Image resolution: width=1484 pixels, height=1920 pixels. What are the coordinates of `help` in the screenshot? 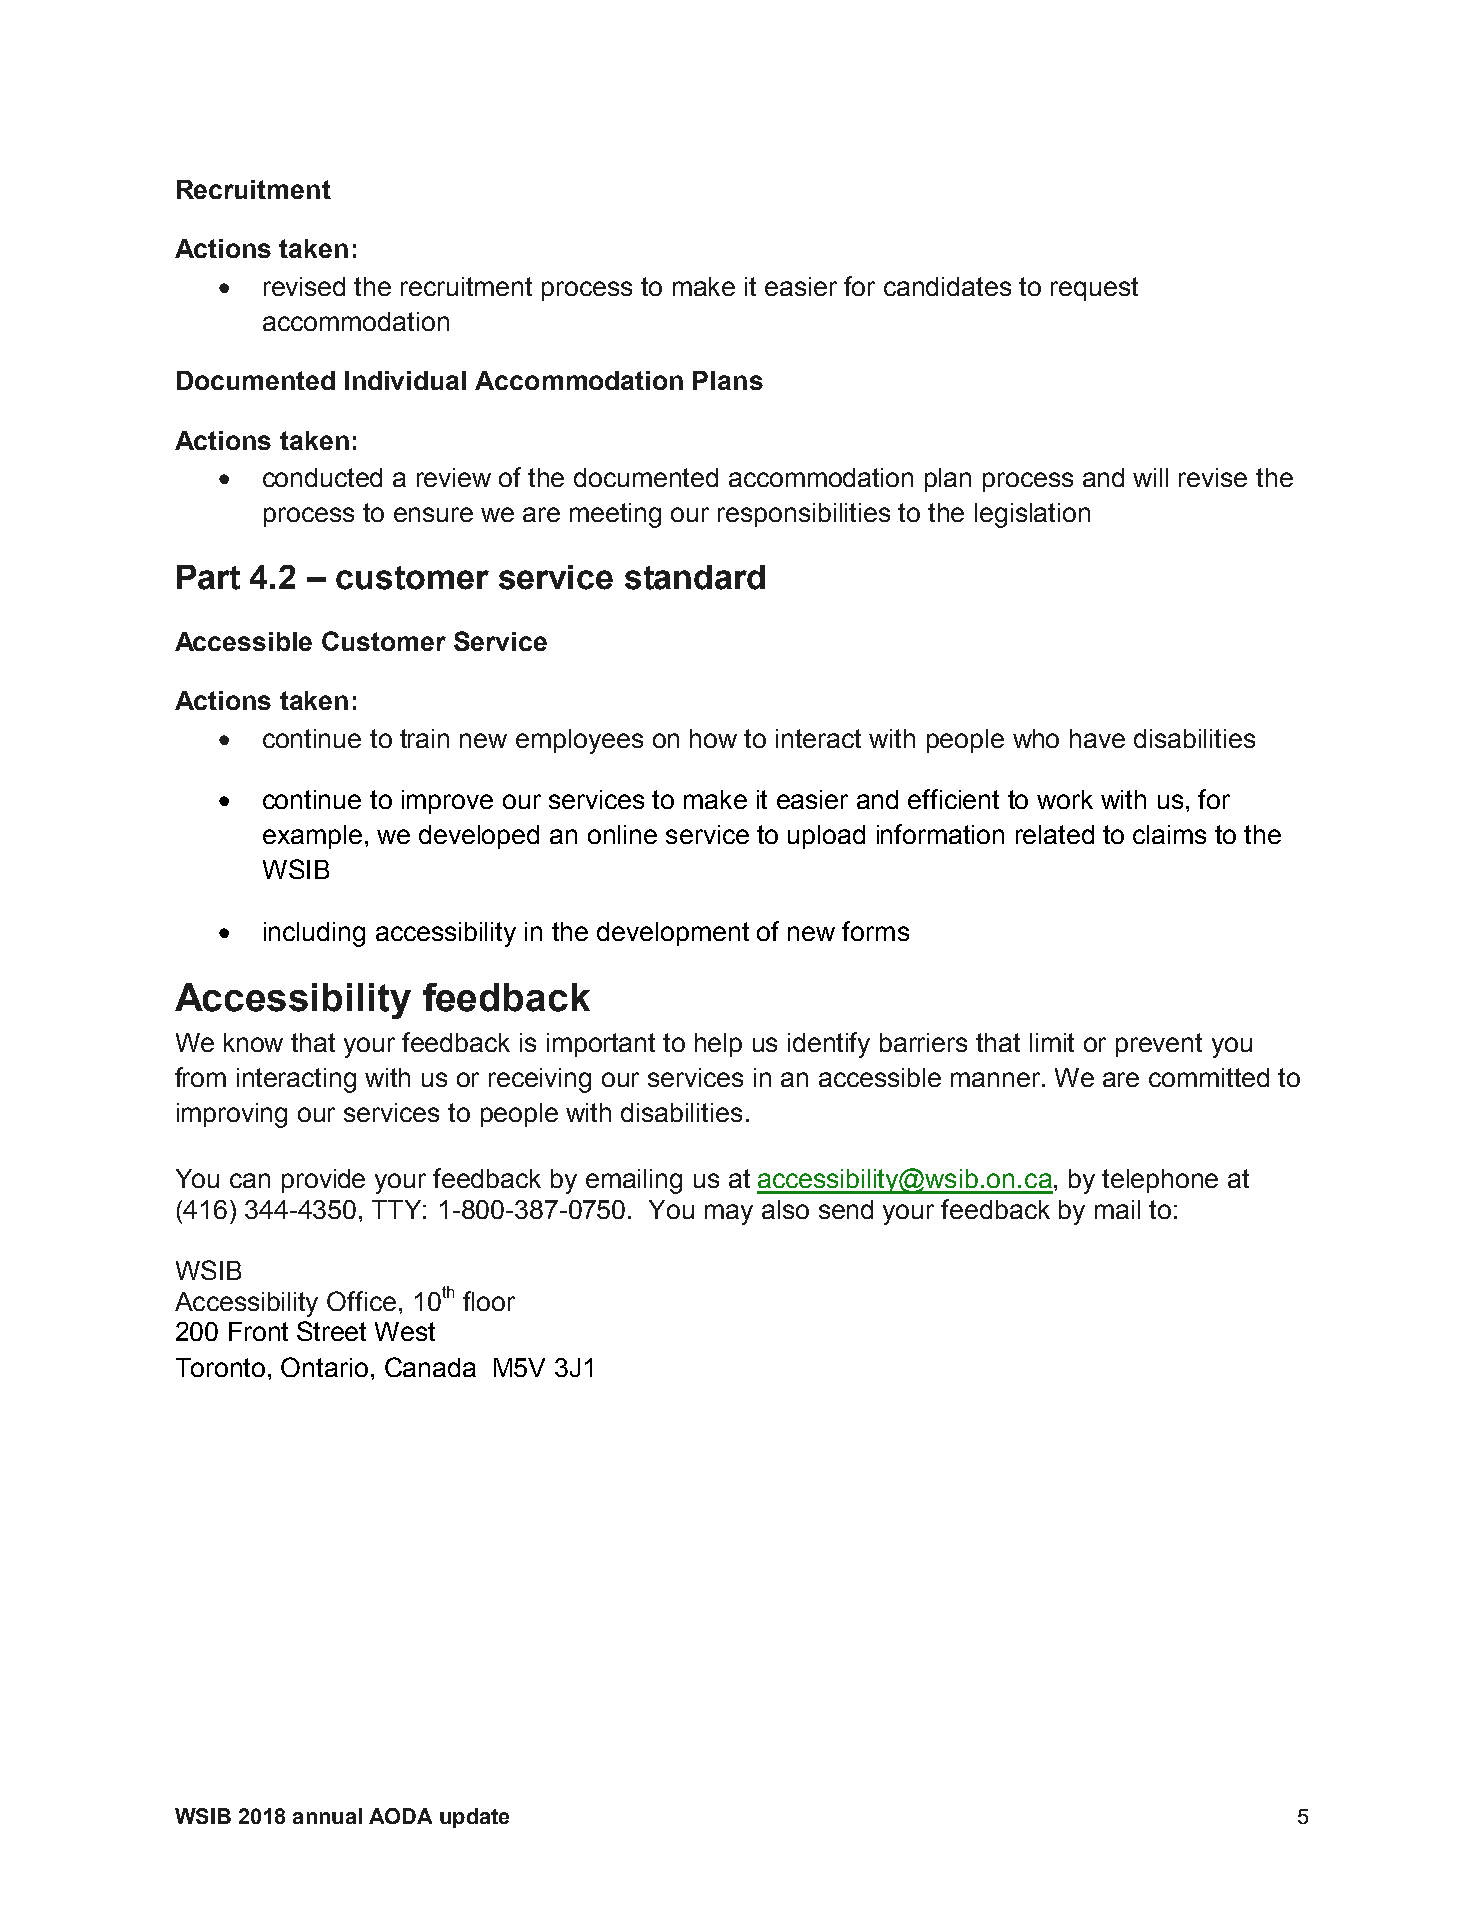 It's located at (718, 1045).
